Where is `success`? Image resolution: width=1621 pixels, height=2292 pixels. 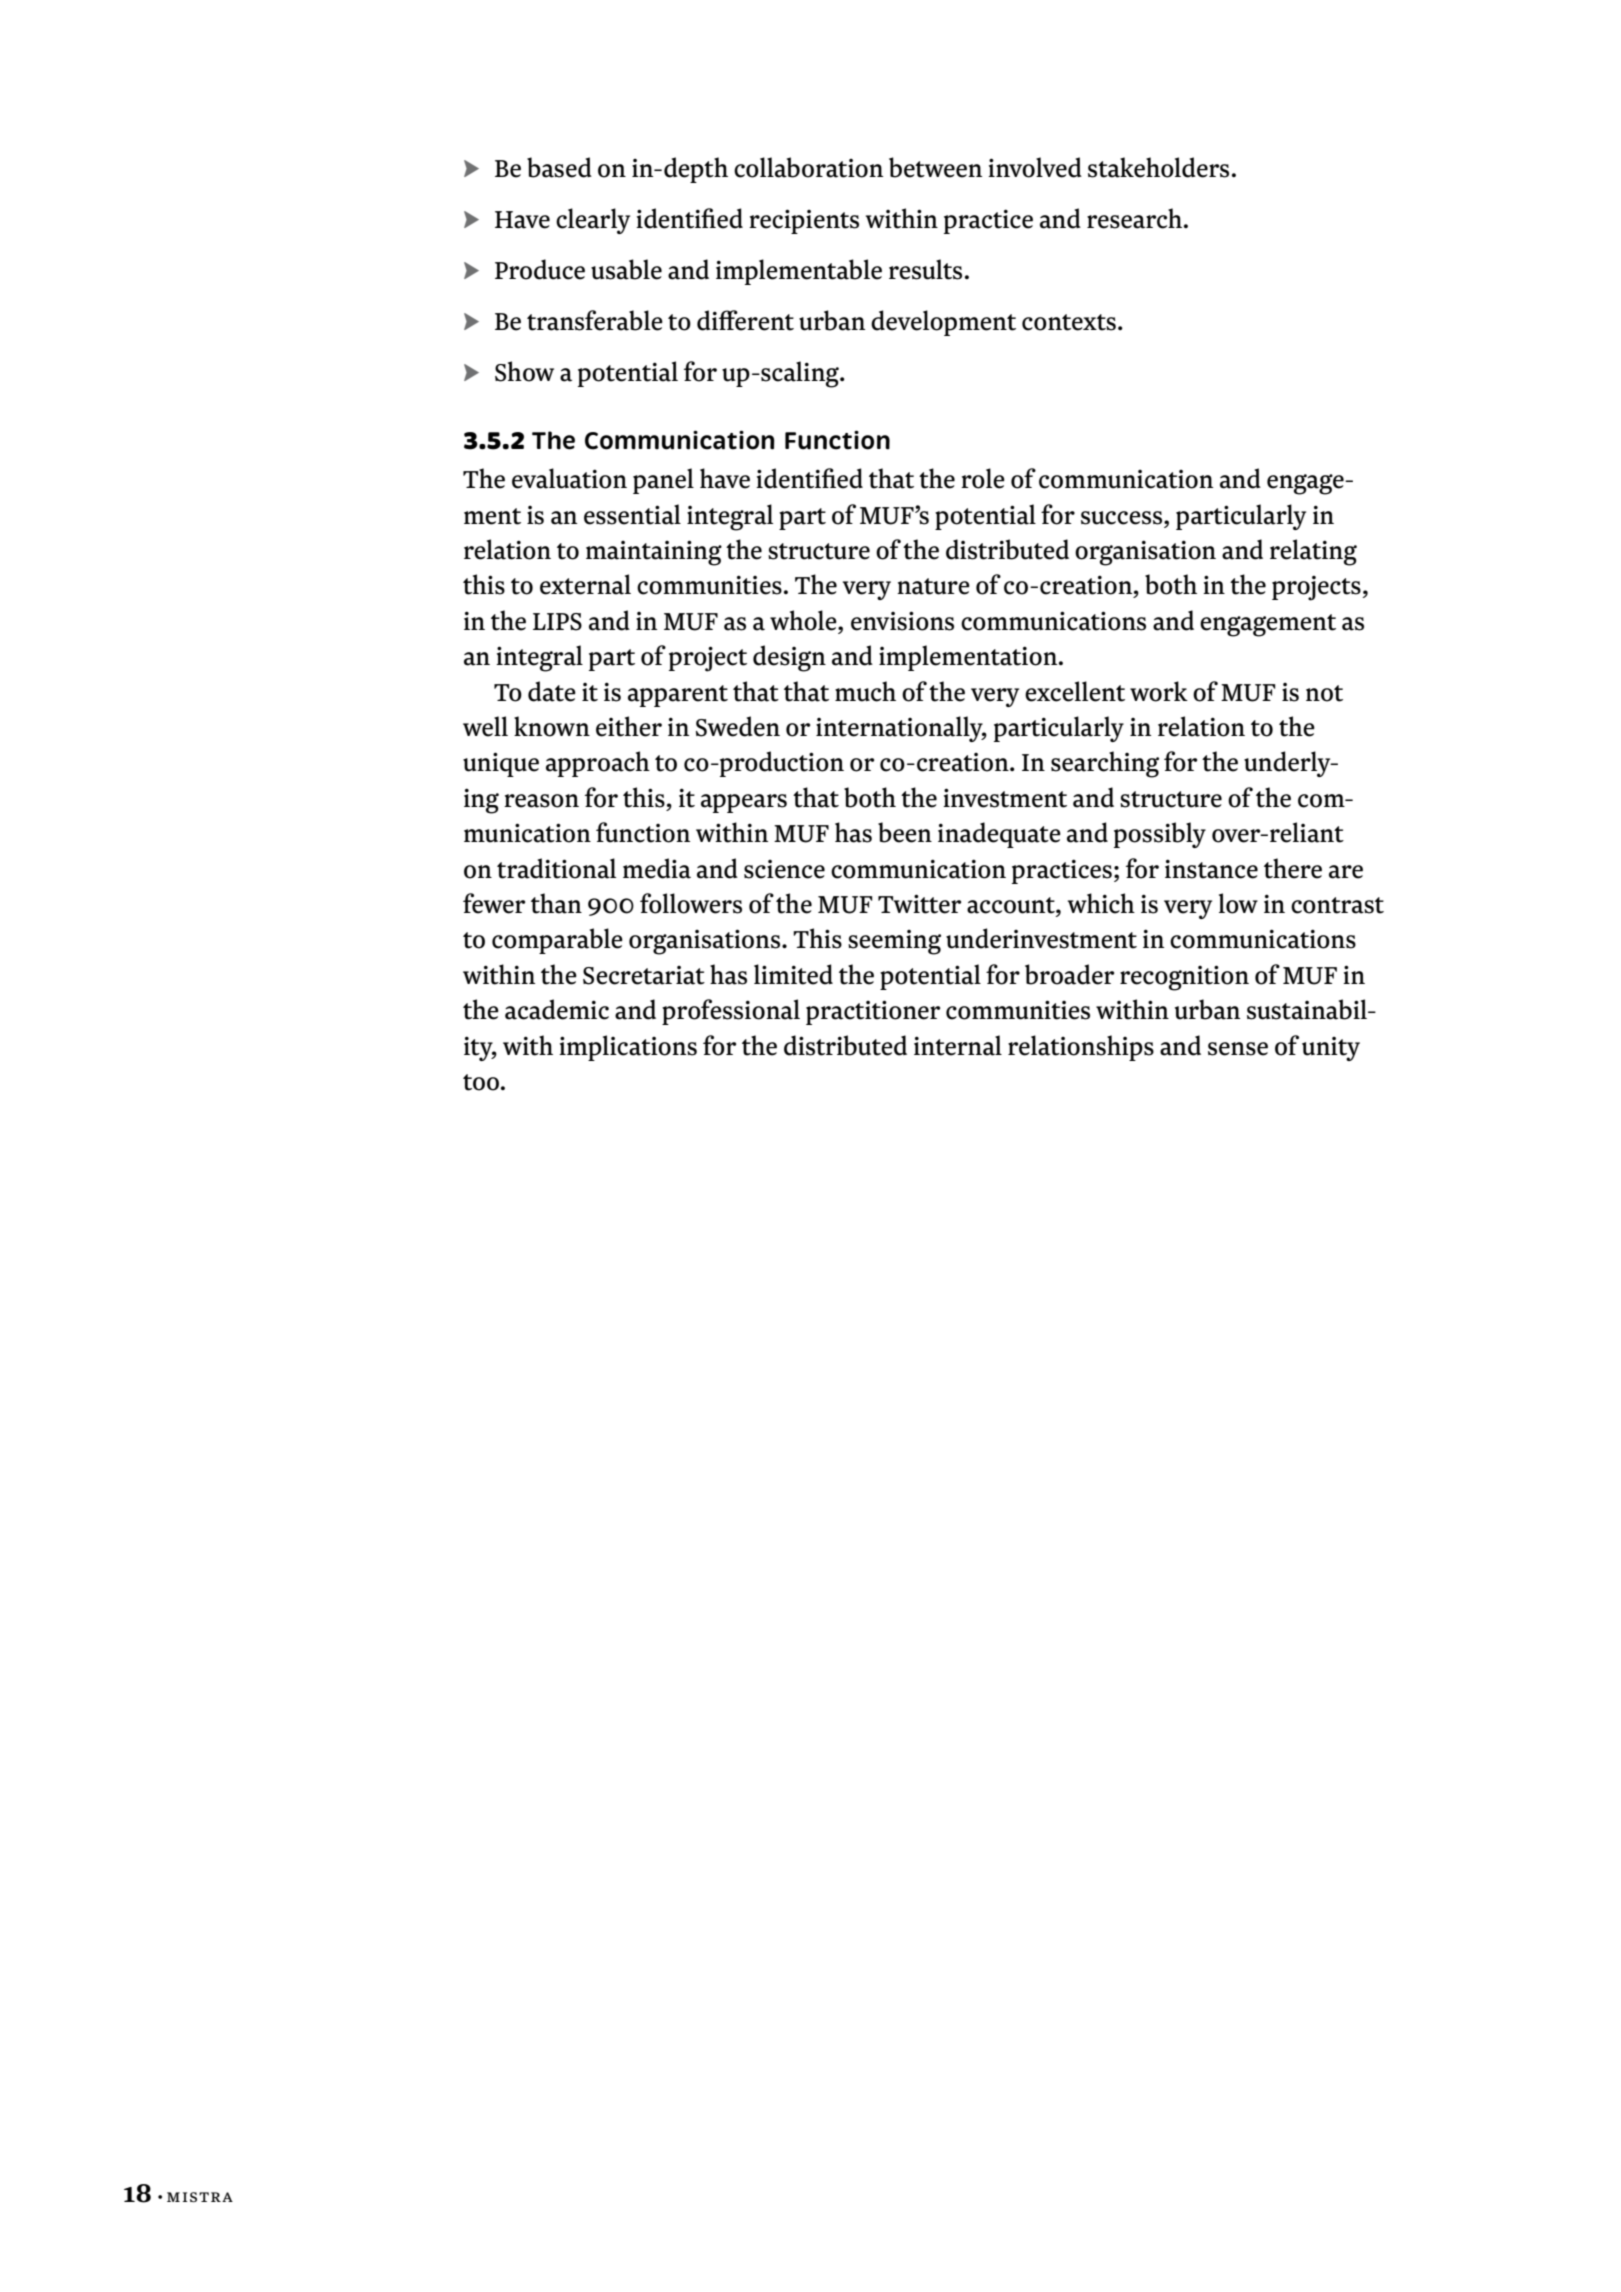
success is located at coordinates (1123, 518).
